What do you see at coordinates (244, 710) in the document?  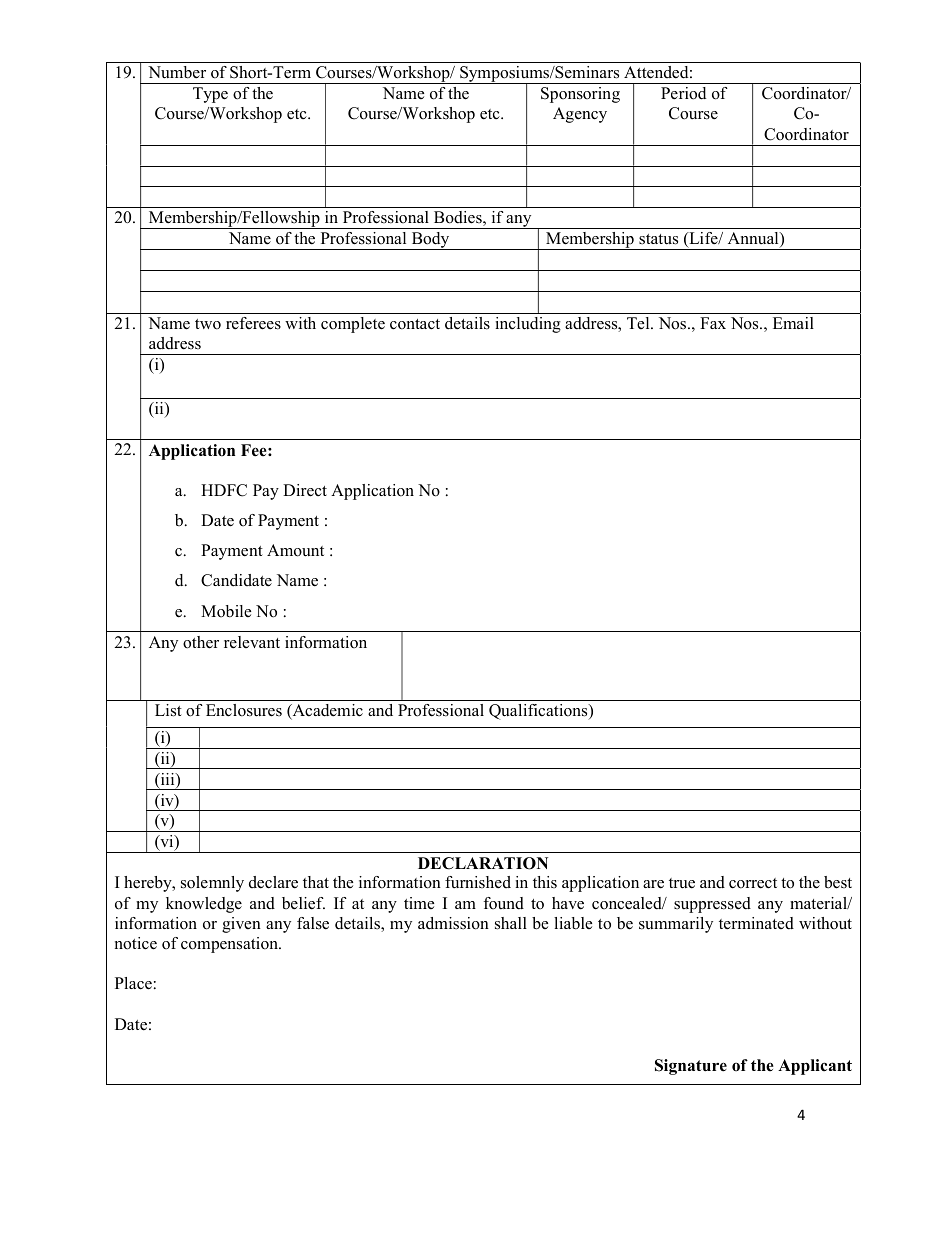 I see `Enclosures` at bounding box center [244, 710].
